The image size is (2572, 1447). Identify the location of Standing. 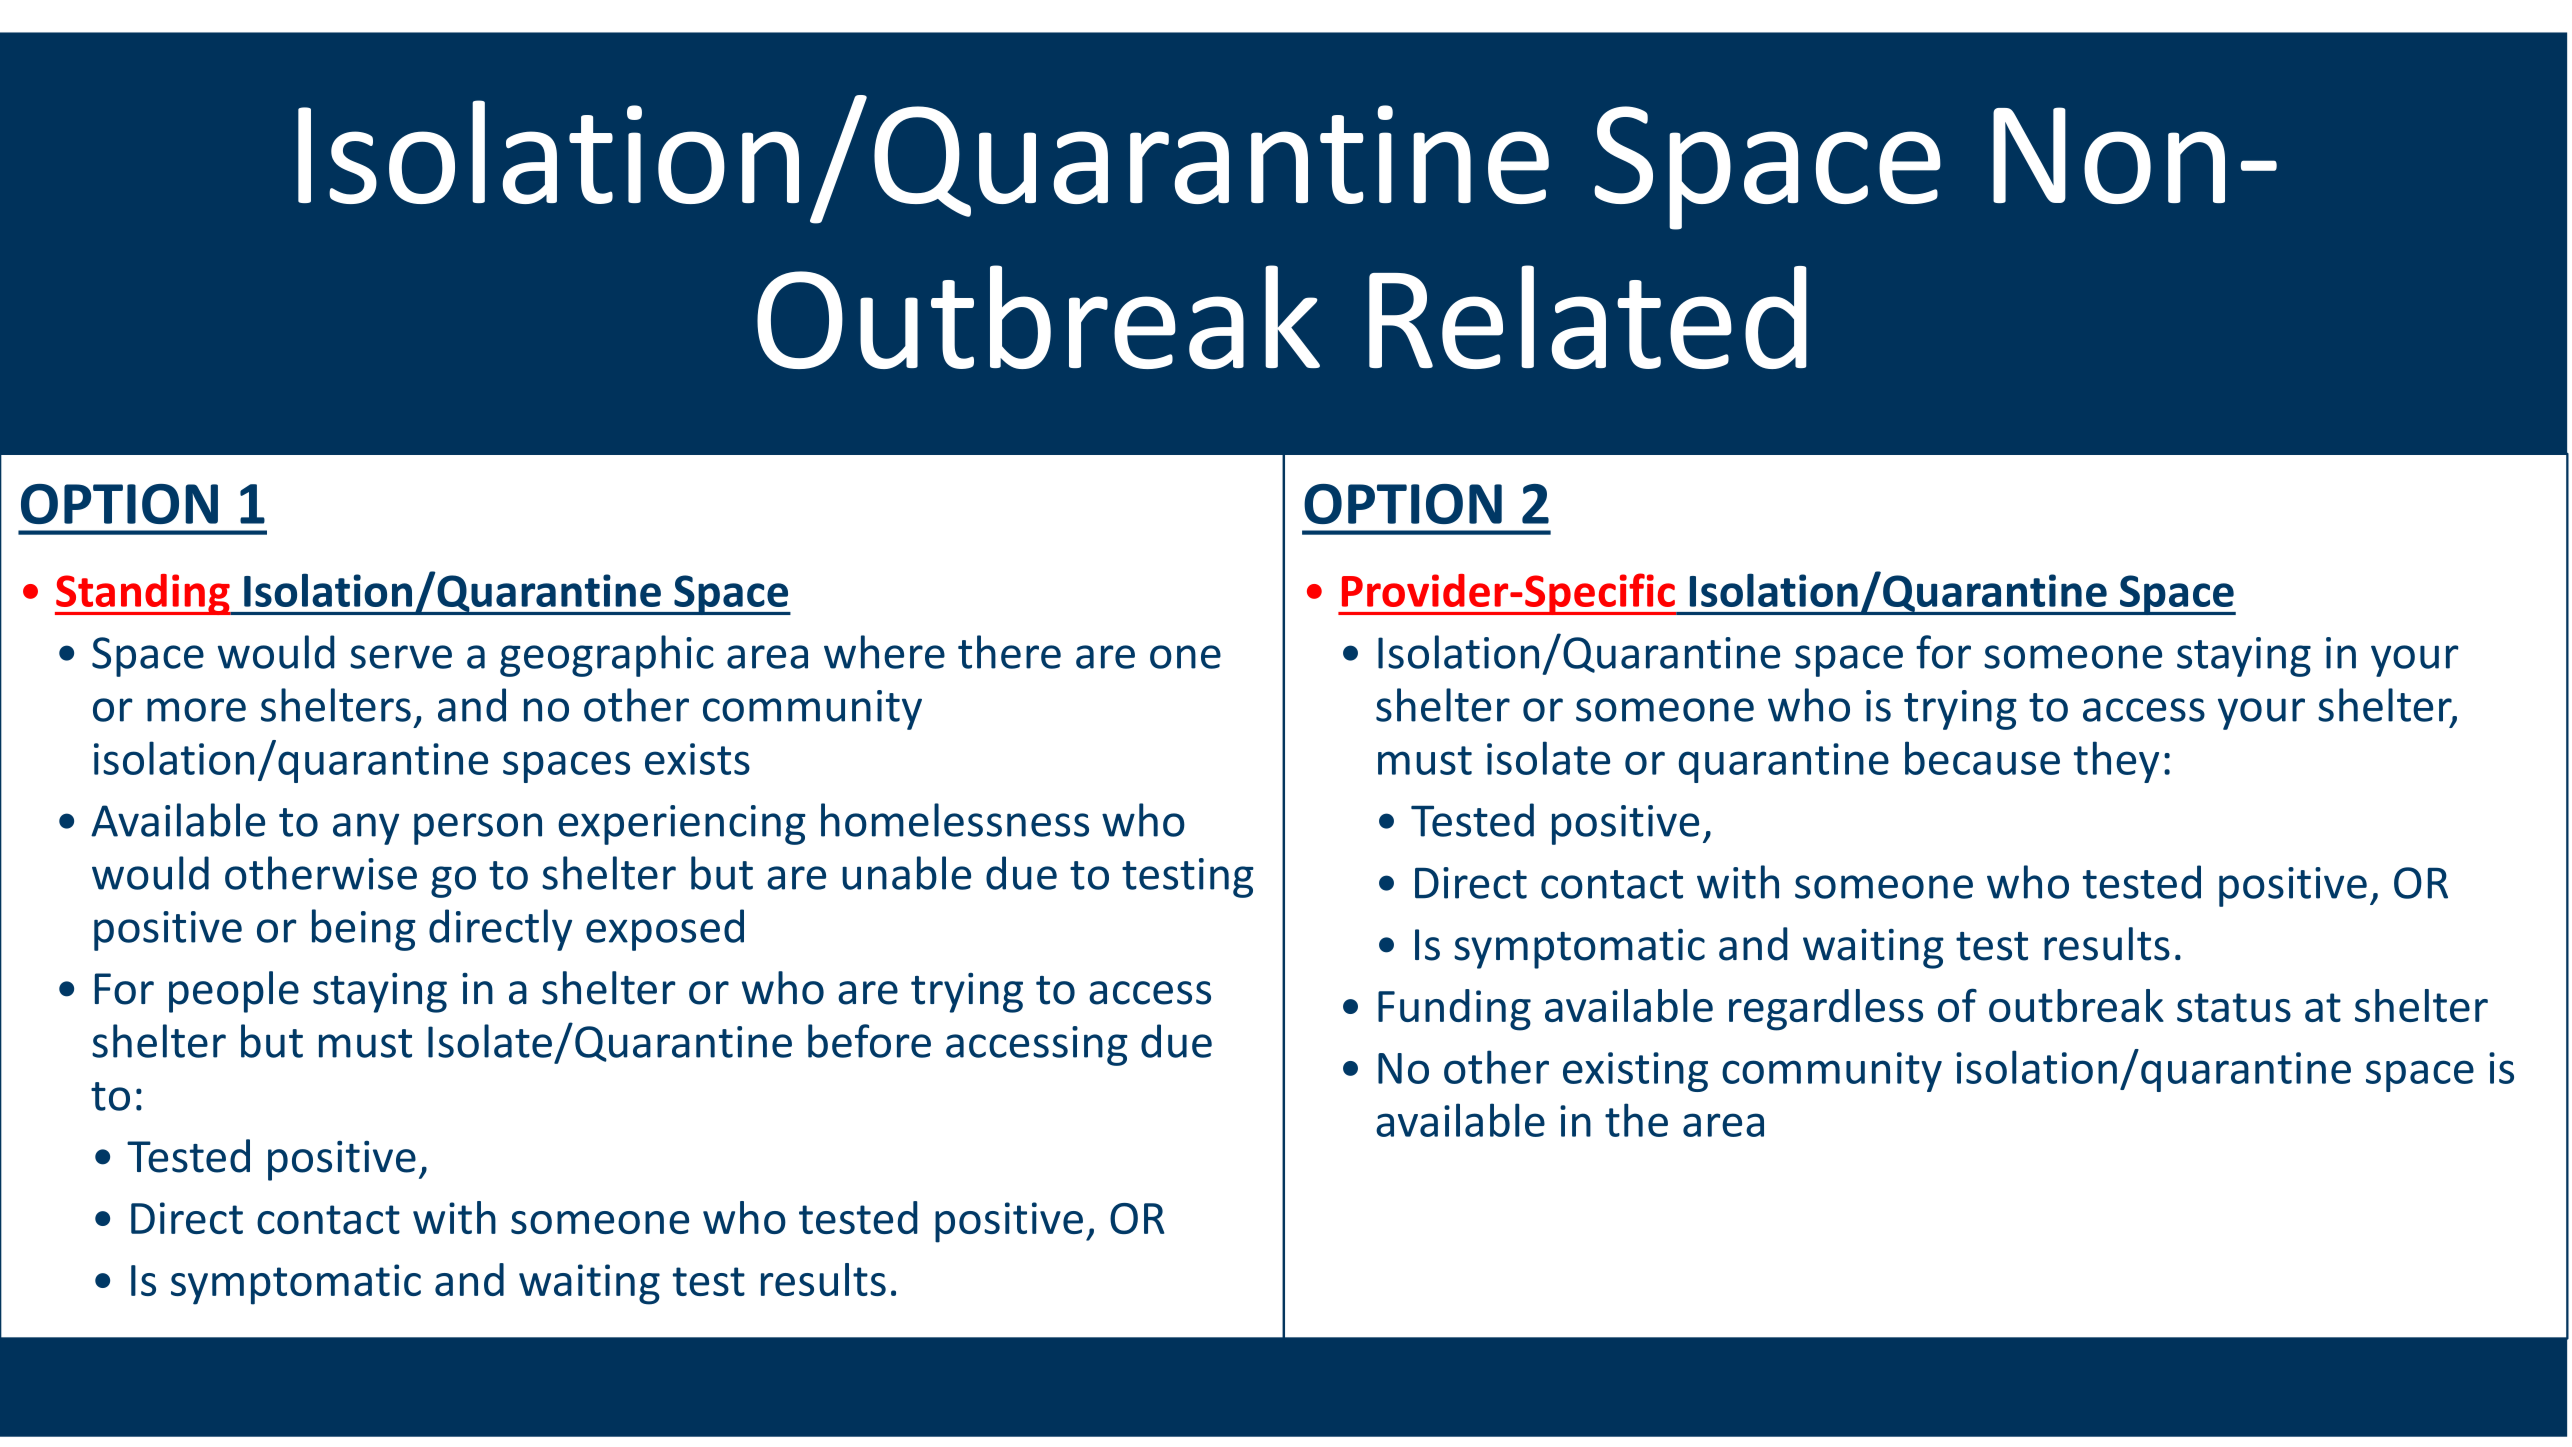
(143, 594).
